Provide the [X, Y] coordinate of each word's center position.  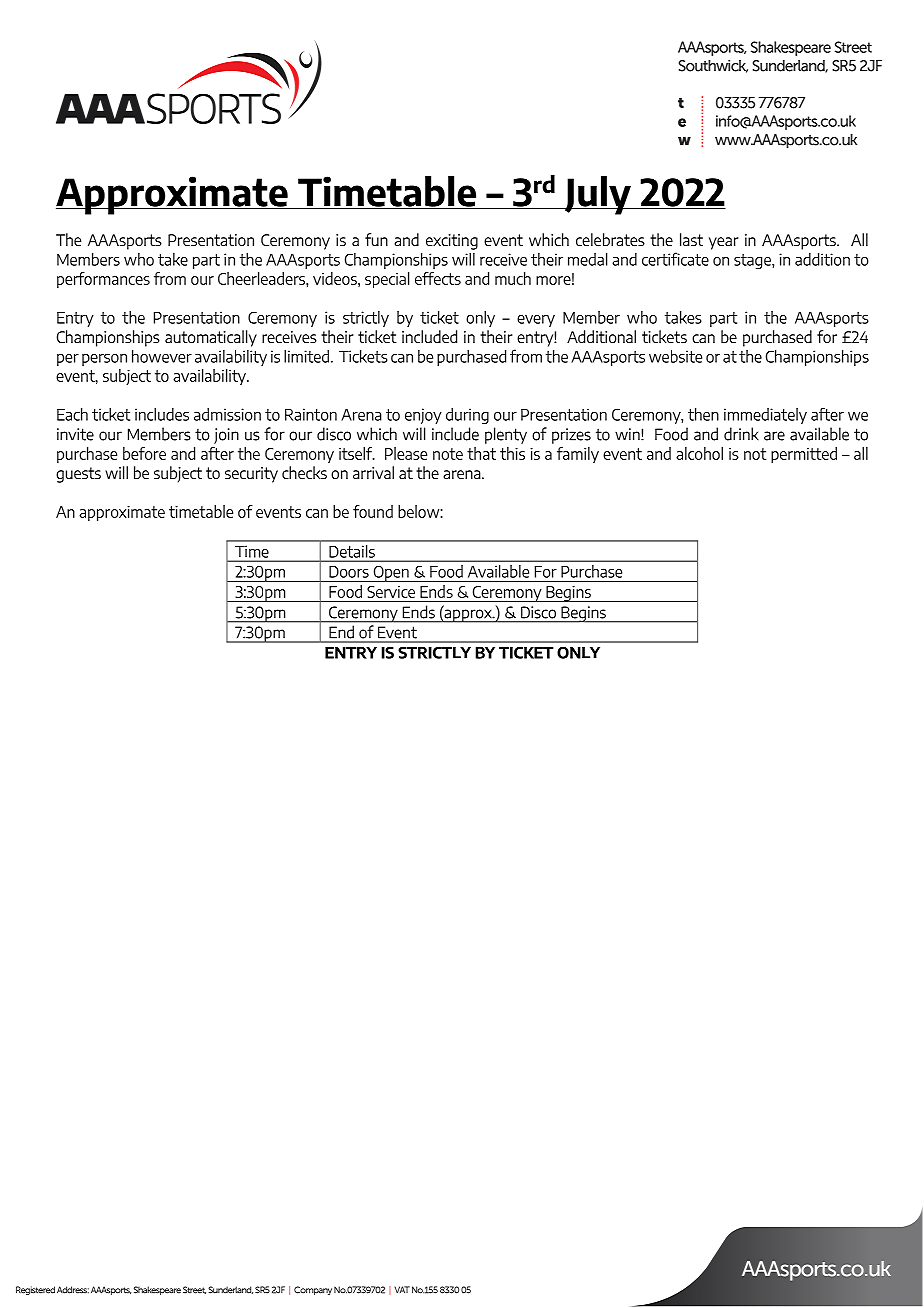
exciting [452, 242]
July [597, 195]
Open [391, 573]
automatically [211, 338]
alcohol [699, 453]
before [144, 453]
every [536, 321]
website [675, 356]
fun [376, 239]
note [448, 454]
